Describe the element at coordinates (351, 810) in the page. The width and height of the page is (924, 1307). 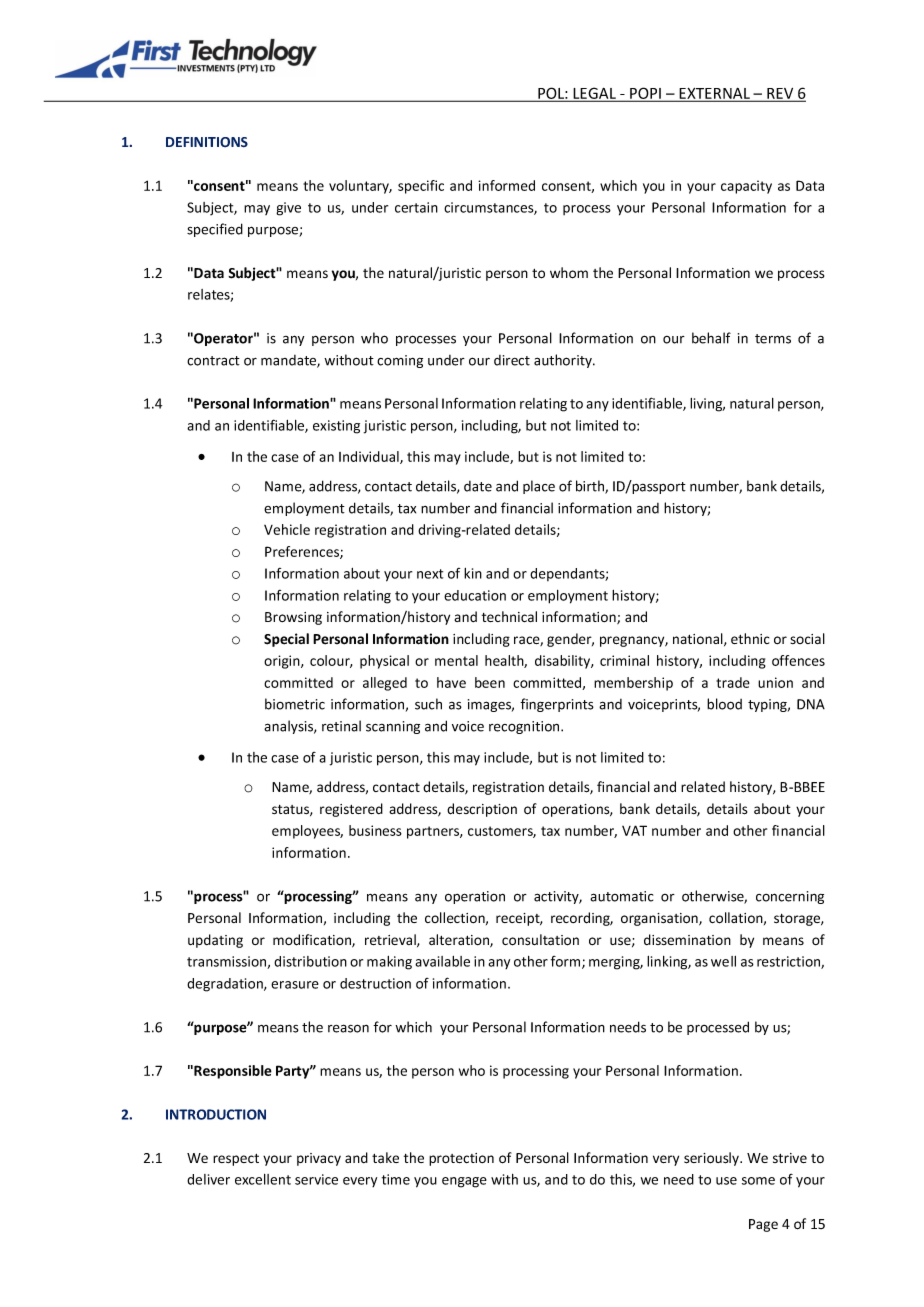
I see `registered` at that location.
